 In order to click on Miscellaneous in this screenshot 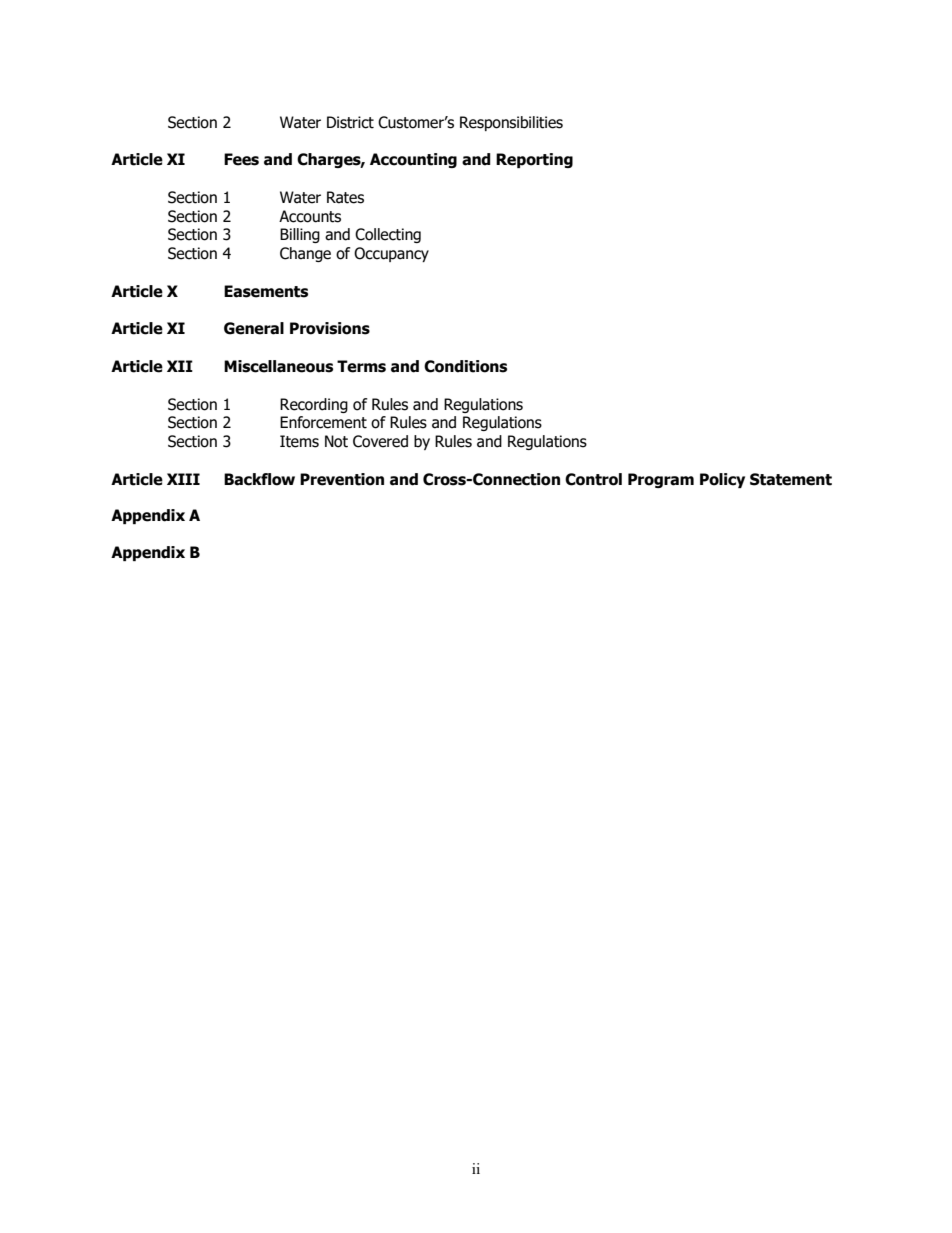, I will do `click(278, 366)`.
